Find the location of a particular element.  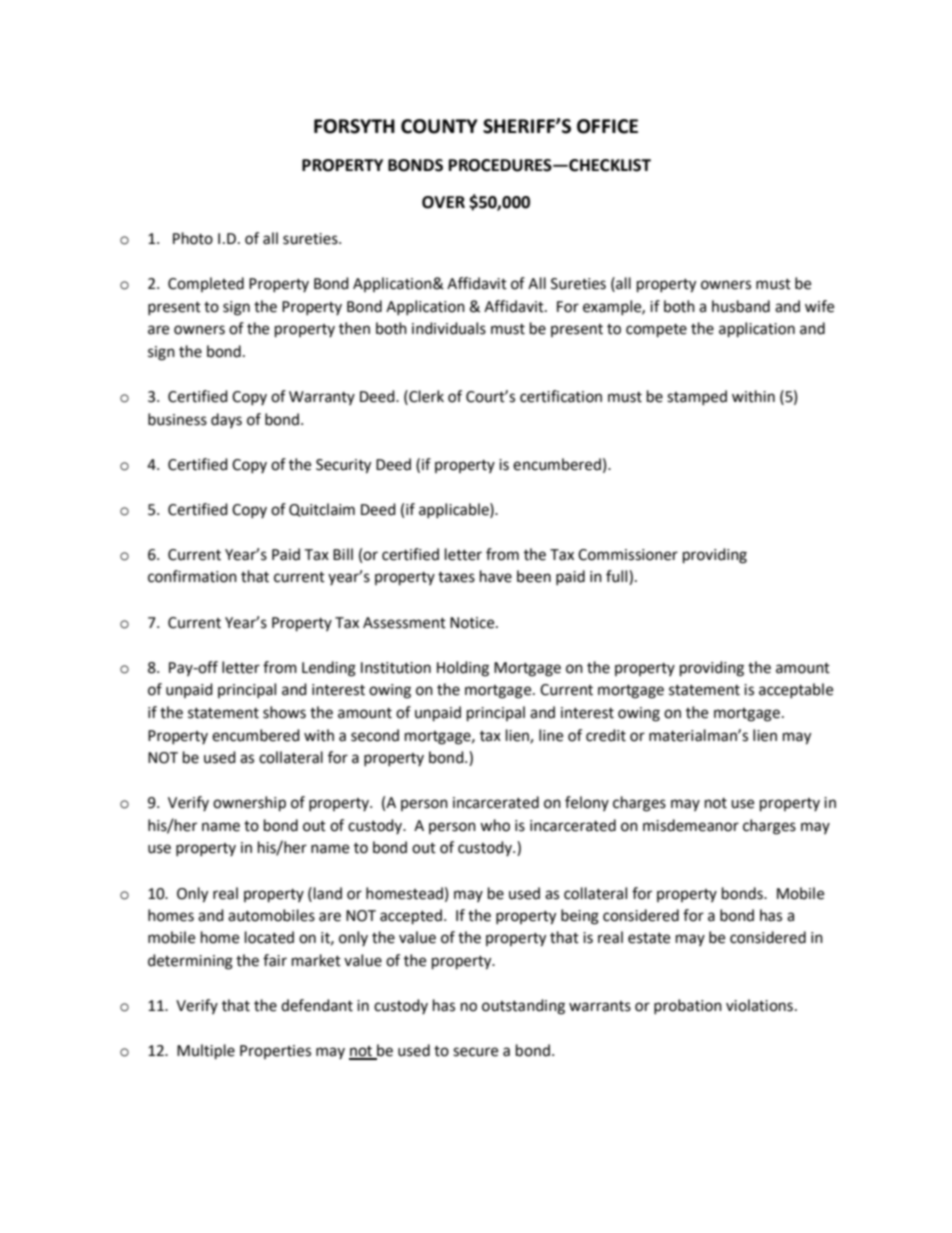

COUNTY is located at coordinates (439, 126).
